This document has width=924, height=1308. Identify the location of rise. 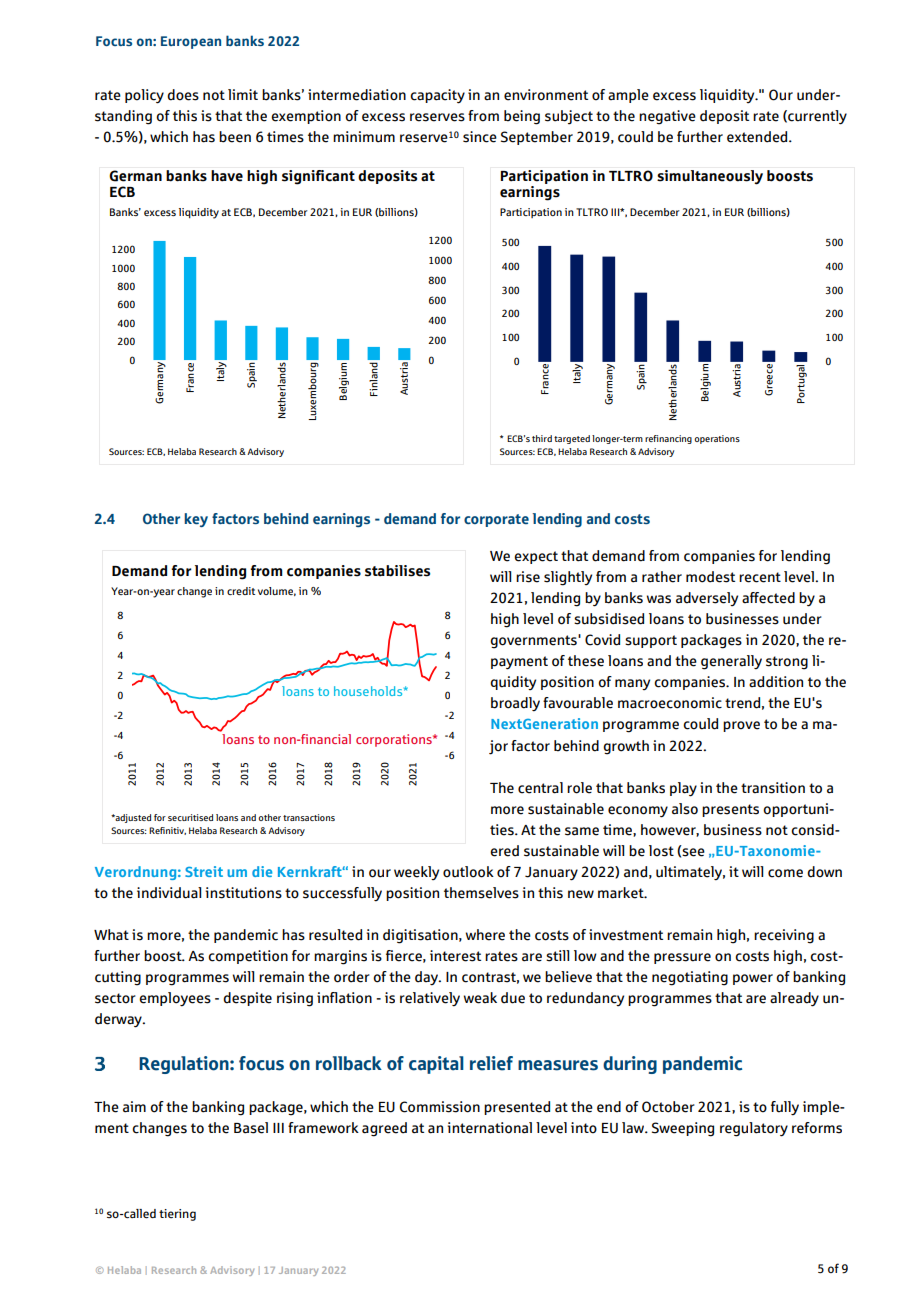
(528, 577).
